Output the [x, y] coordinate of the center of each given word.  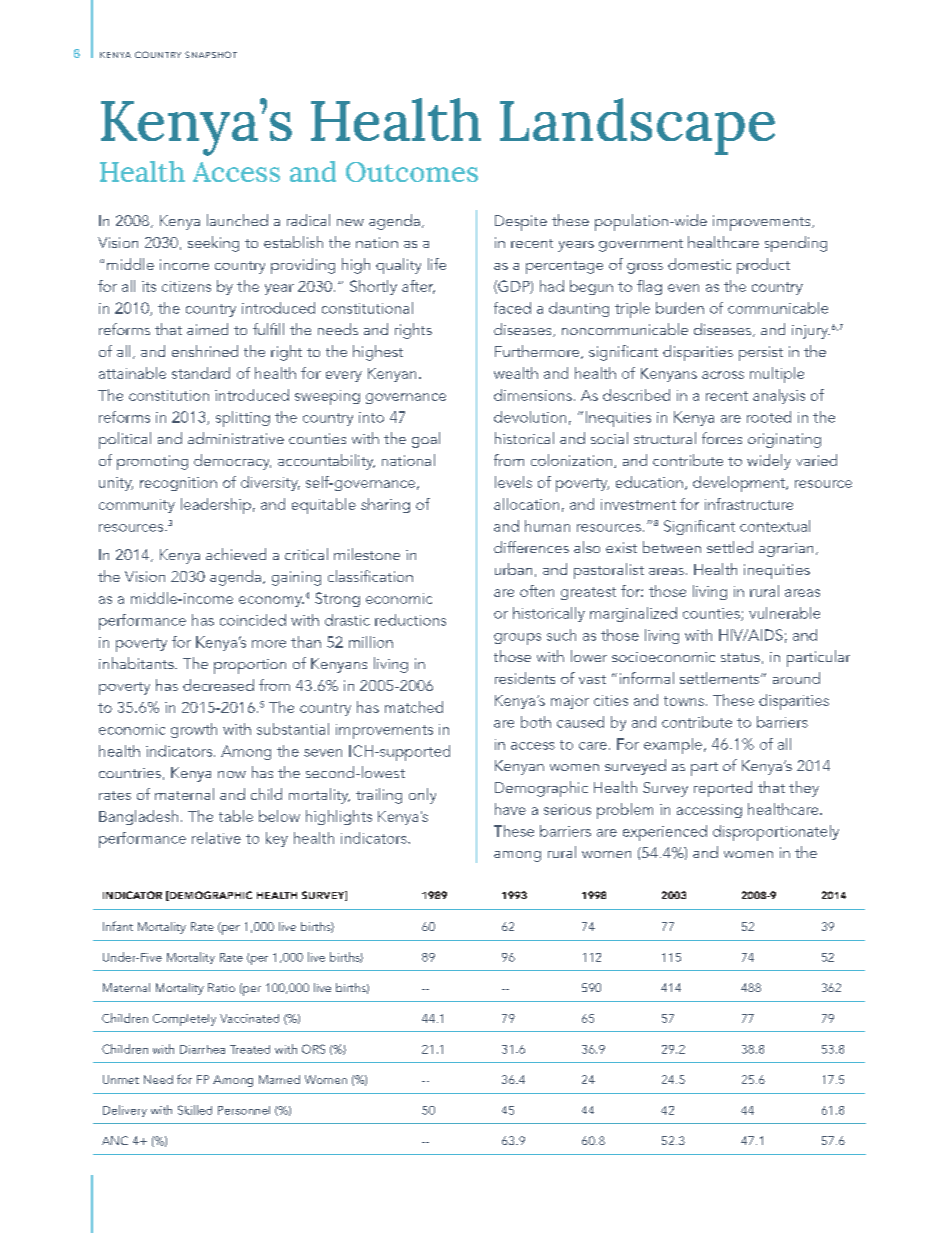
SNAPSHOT [211, 54]
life [437, 264]
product [763, 266]
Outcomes [412, 172]
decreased [218, 685]
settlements [721, 678]
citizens [186, 286]
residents [525, 678]
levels [513, 482]
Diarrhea [202, 1049]
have [510, 809]
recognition [178, 484]
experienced [665, 833]
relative [216, 838]
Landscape [637, 126]
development [740, 484]
